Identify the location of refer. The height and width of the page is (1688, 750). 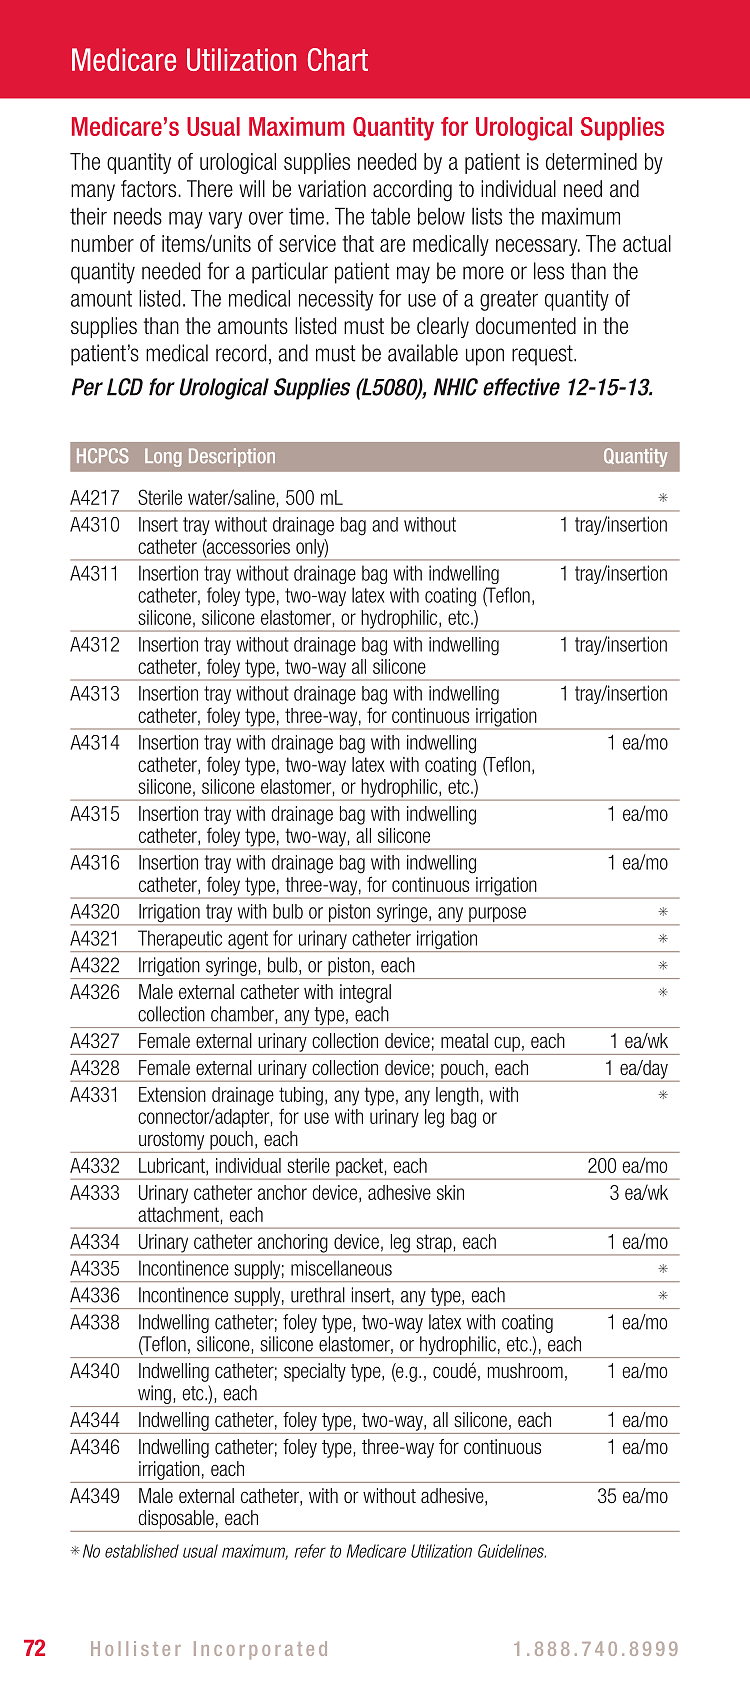
(310, 1551).
